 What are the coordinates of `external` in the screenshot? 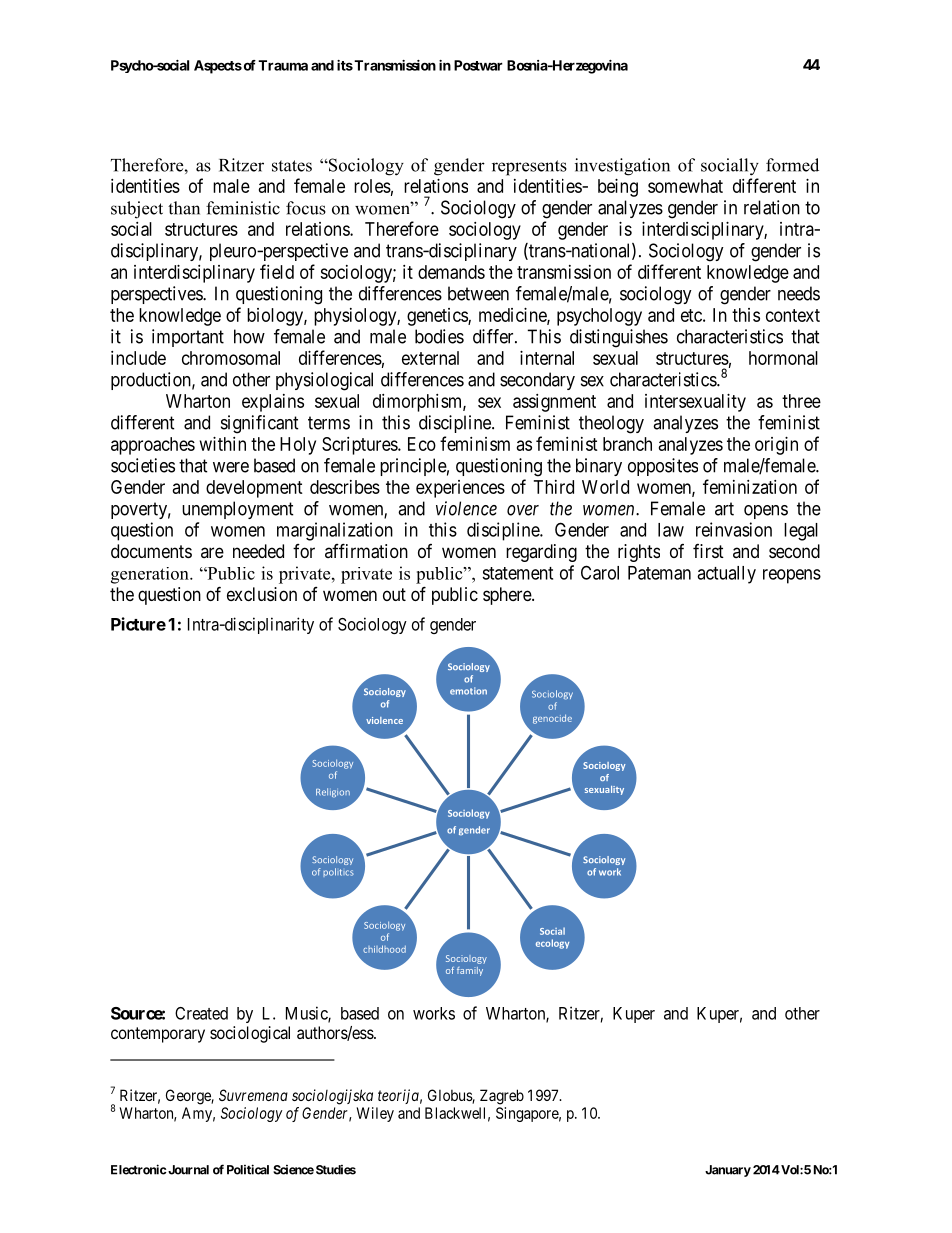 It's located at (430, 358).
